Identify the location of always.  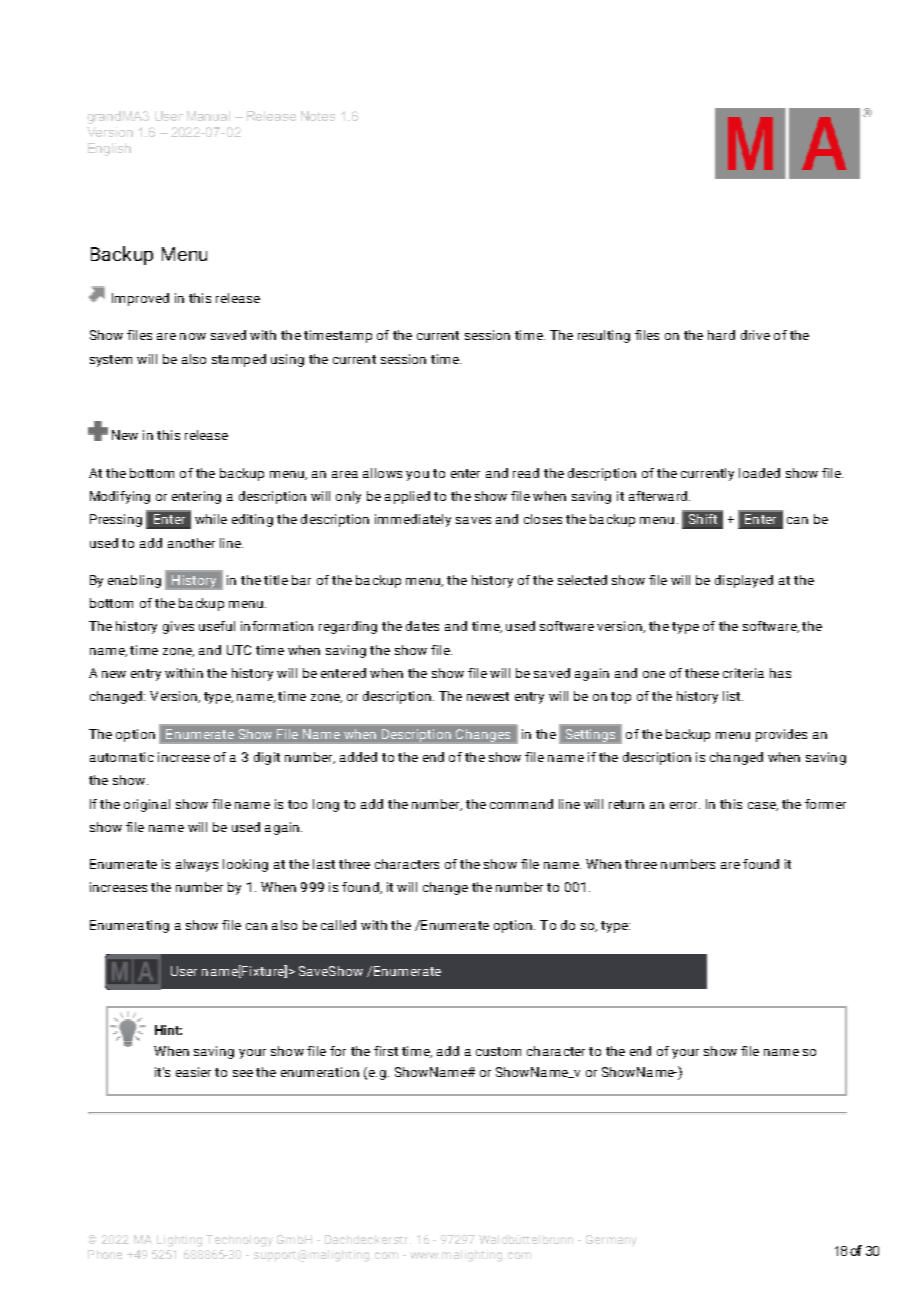
(197, 865).
